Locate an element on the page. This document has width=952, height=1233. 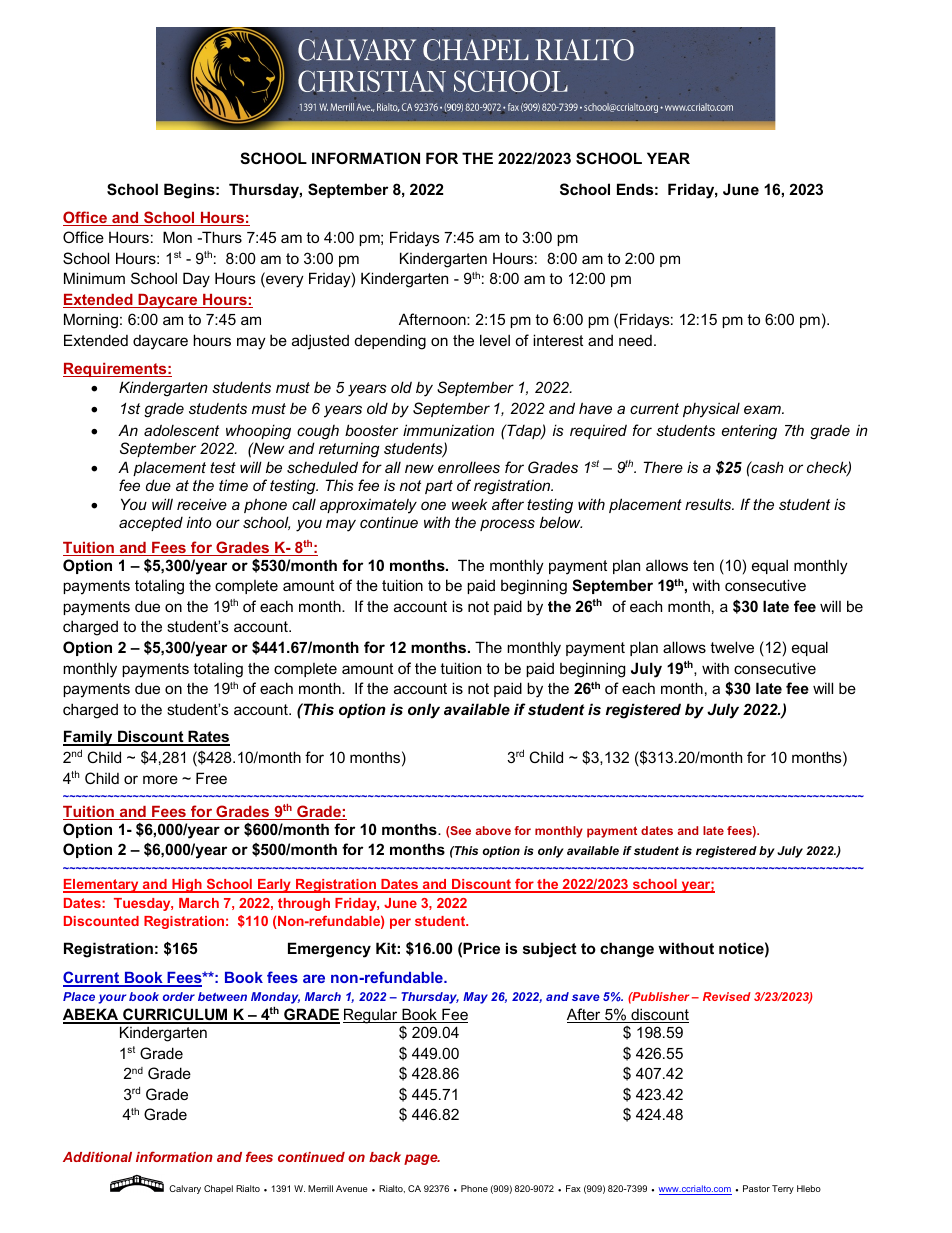
depending is located at coordinates (390, 342).
